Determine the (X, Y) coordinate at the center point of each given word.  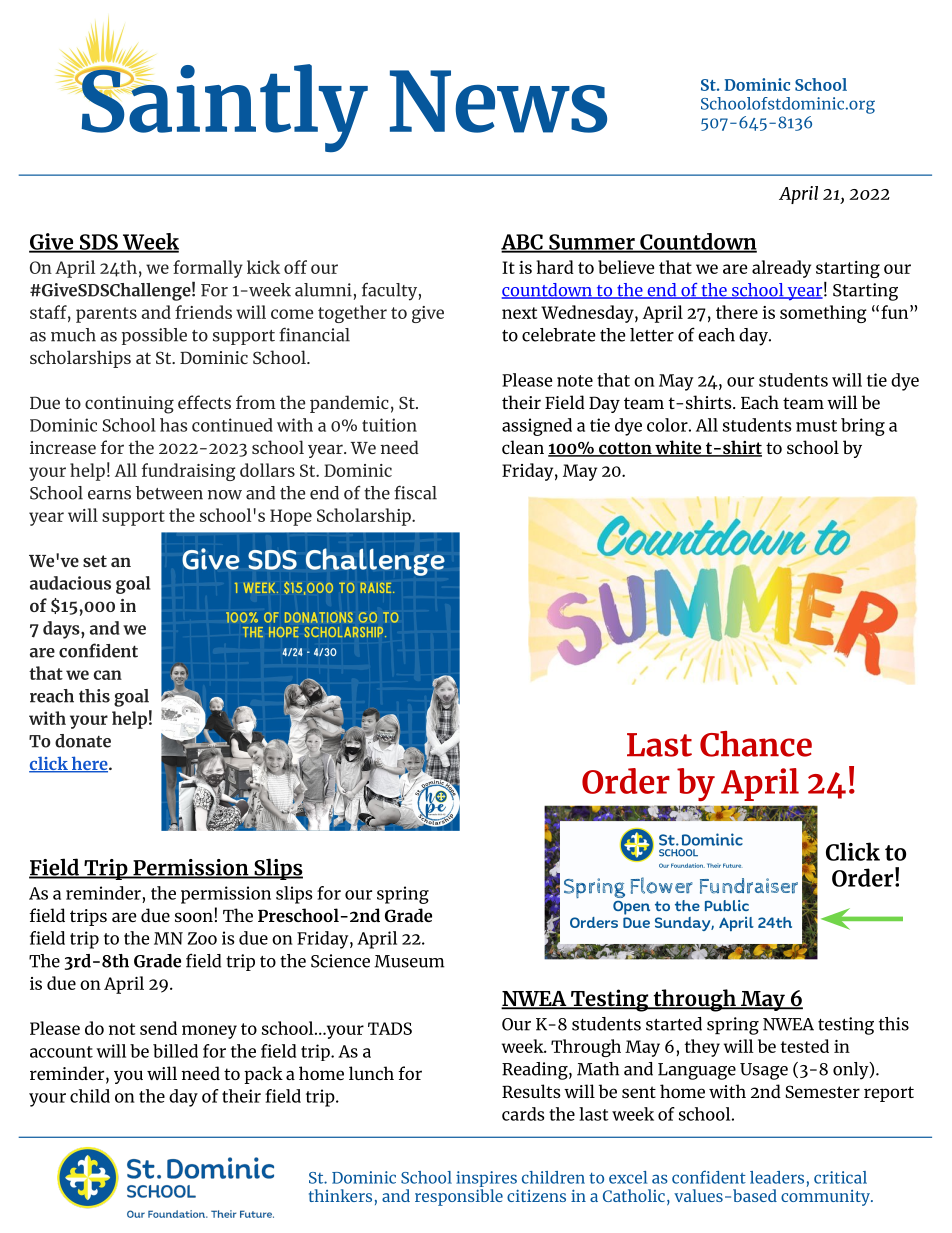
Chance (756, 744)
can (108, 675)
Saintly (223, 106)
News (498, 101)
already (781, 269)
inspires (487, 1180)
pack (263, 1075)
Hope (291, 517)
